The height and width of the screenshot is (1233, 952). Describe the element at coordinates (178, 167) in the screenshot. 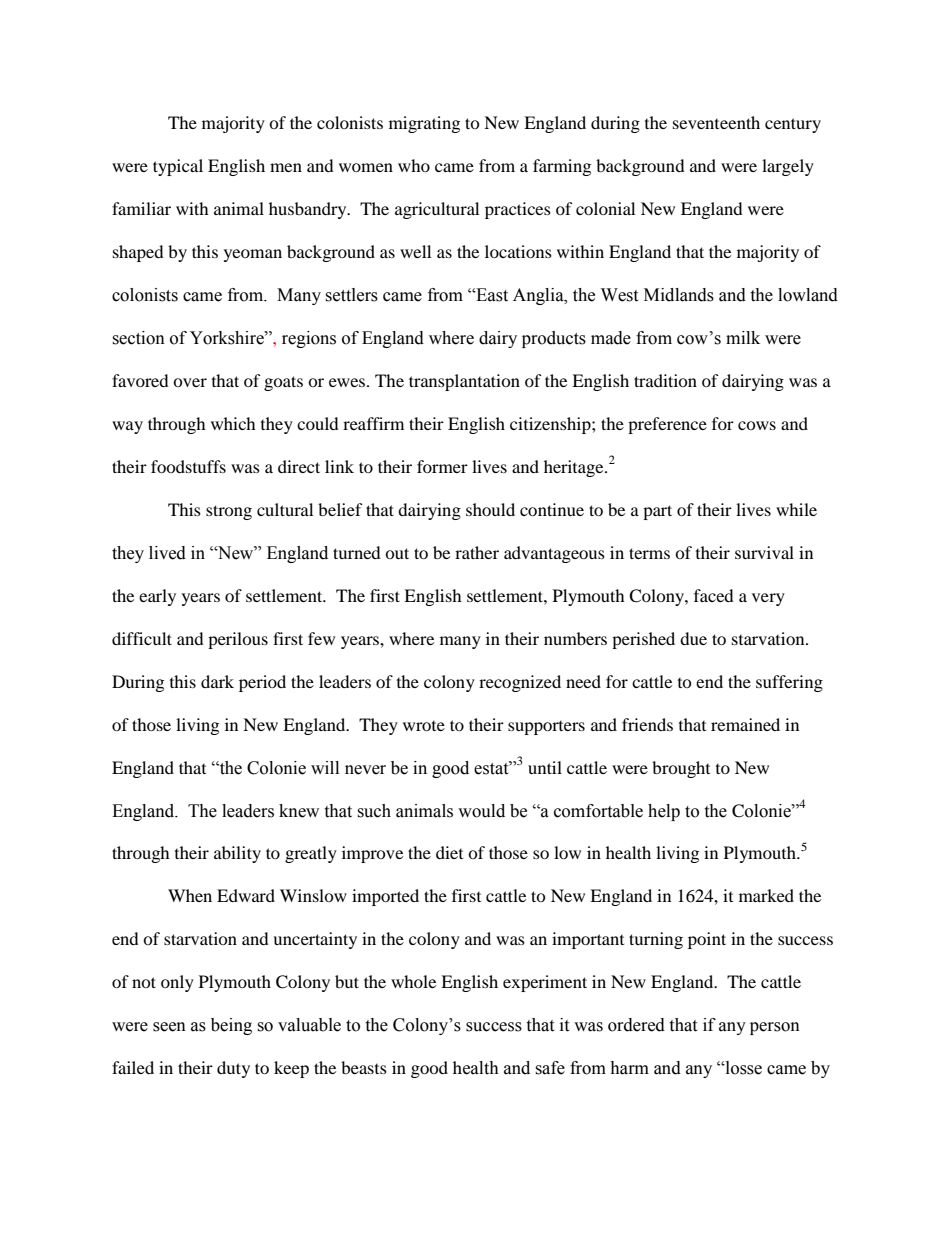

I see `typical` at that location.
